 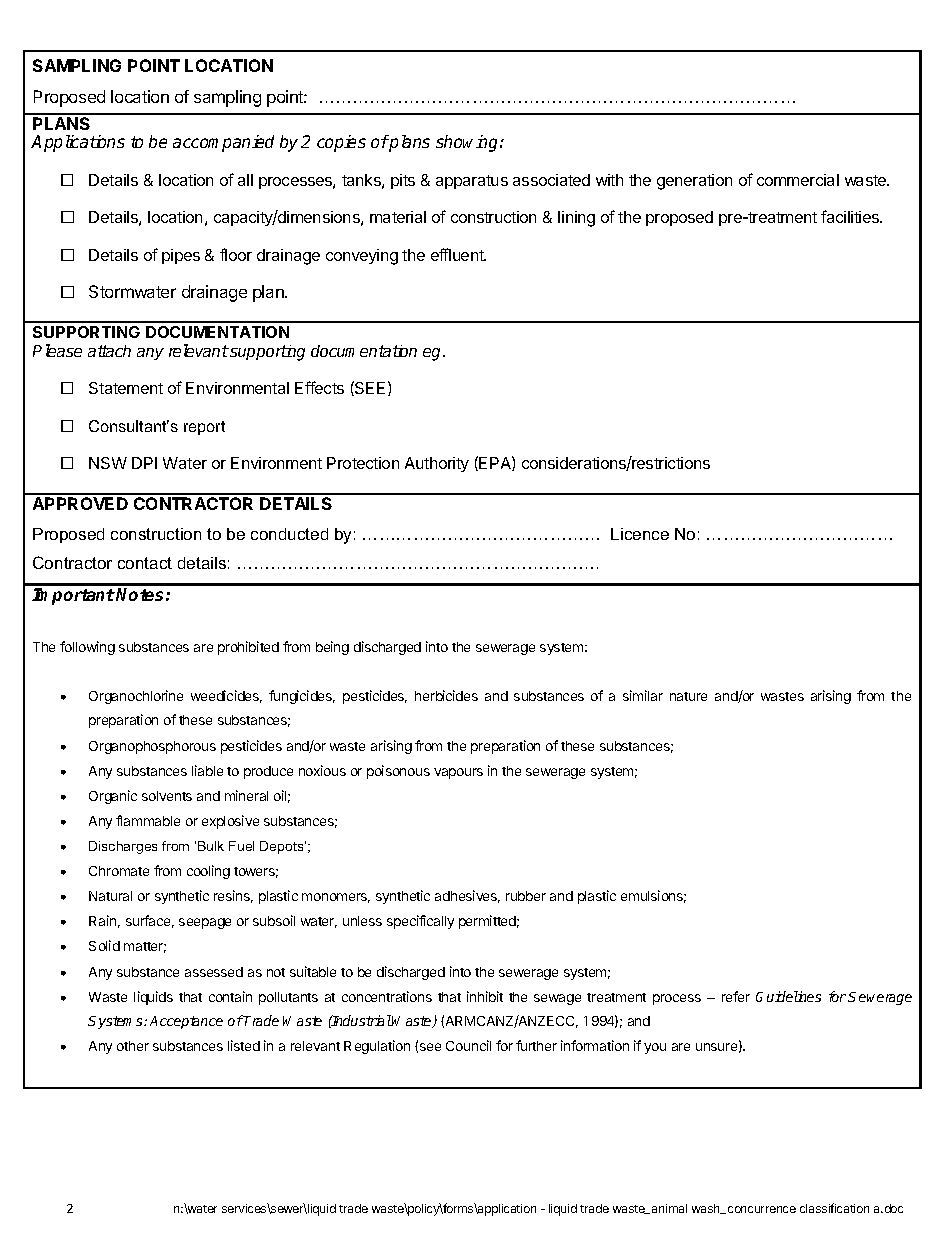 I want to click on accompanied, so click(x=223, y=143).
